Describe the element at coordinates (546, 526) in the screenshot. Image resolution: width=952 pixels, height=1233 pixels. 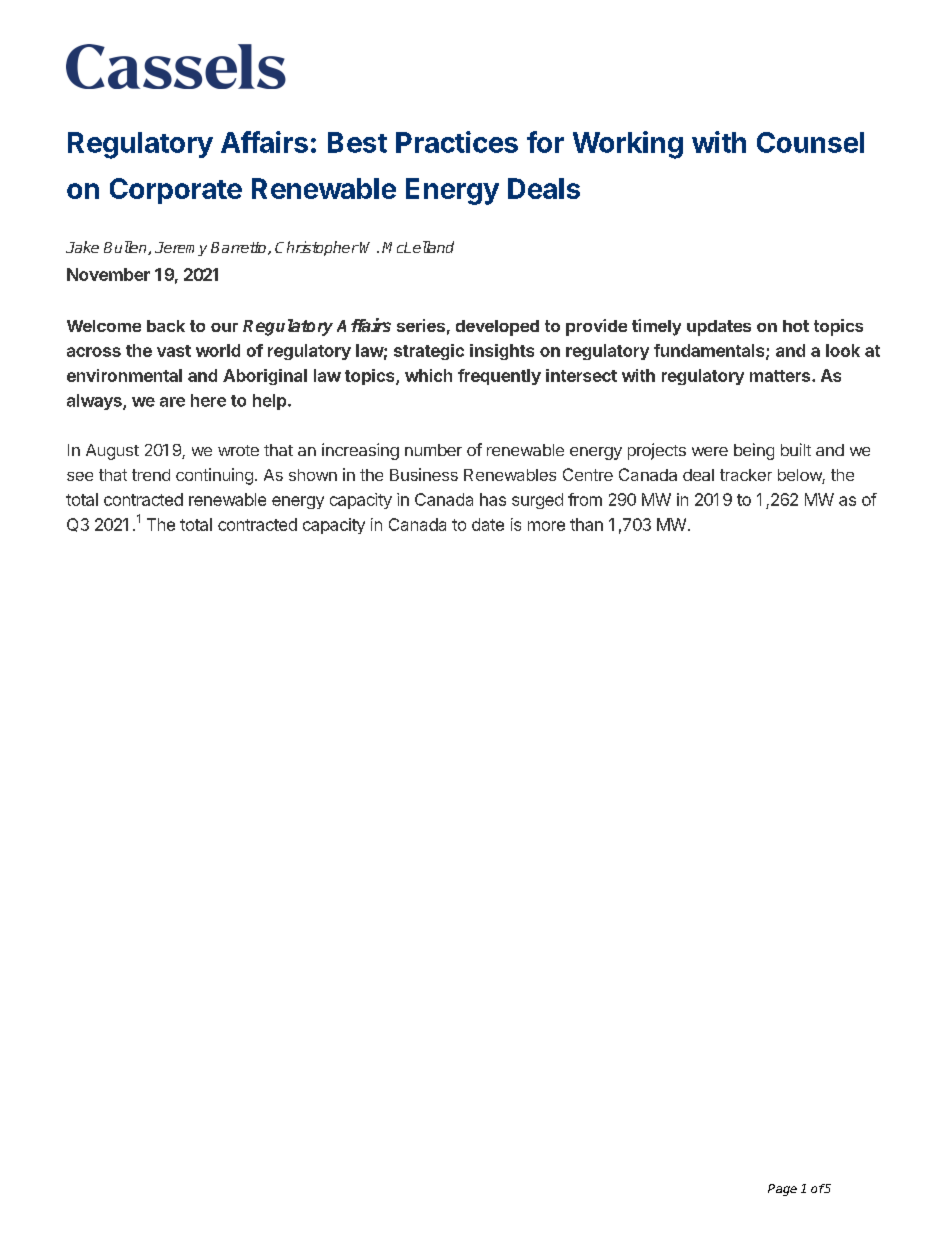
I see `more` at that location.
